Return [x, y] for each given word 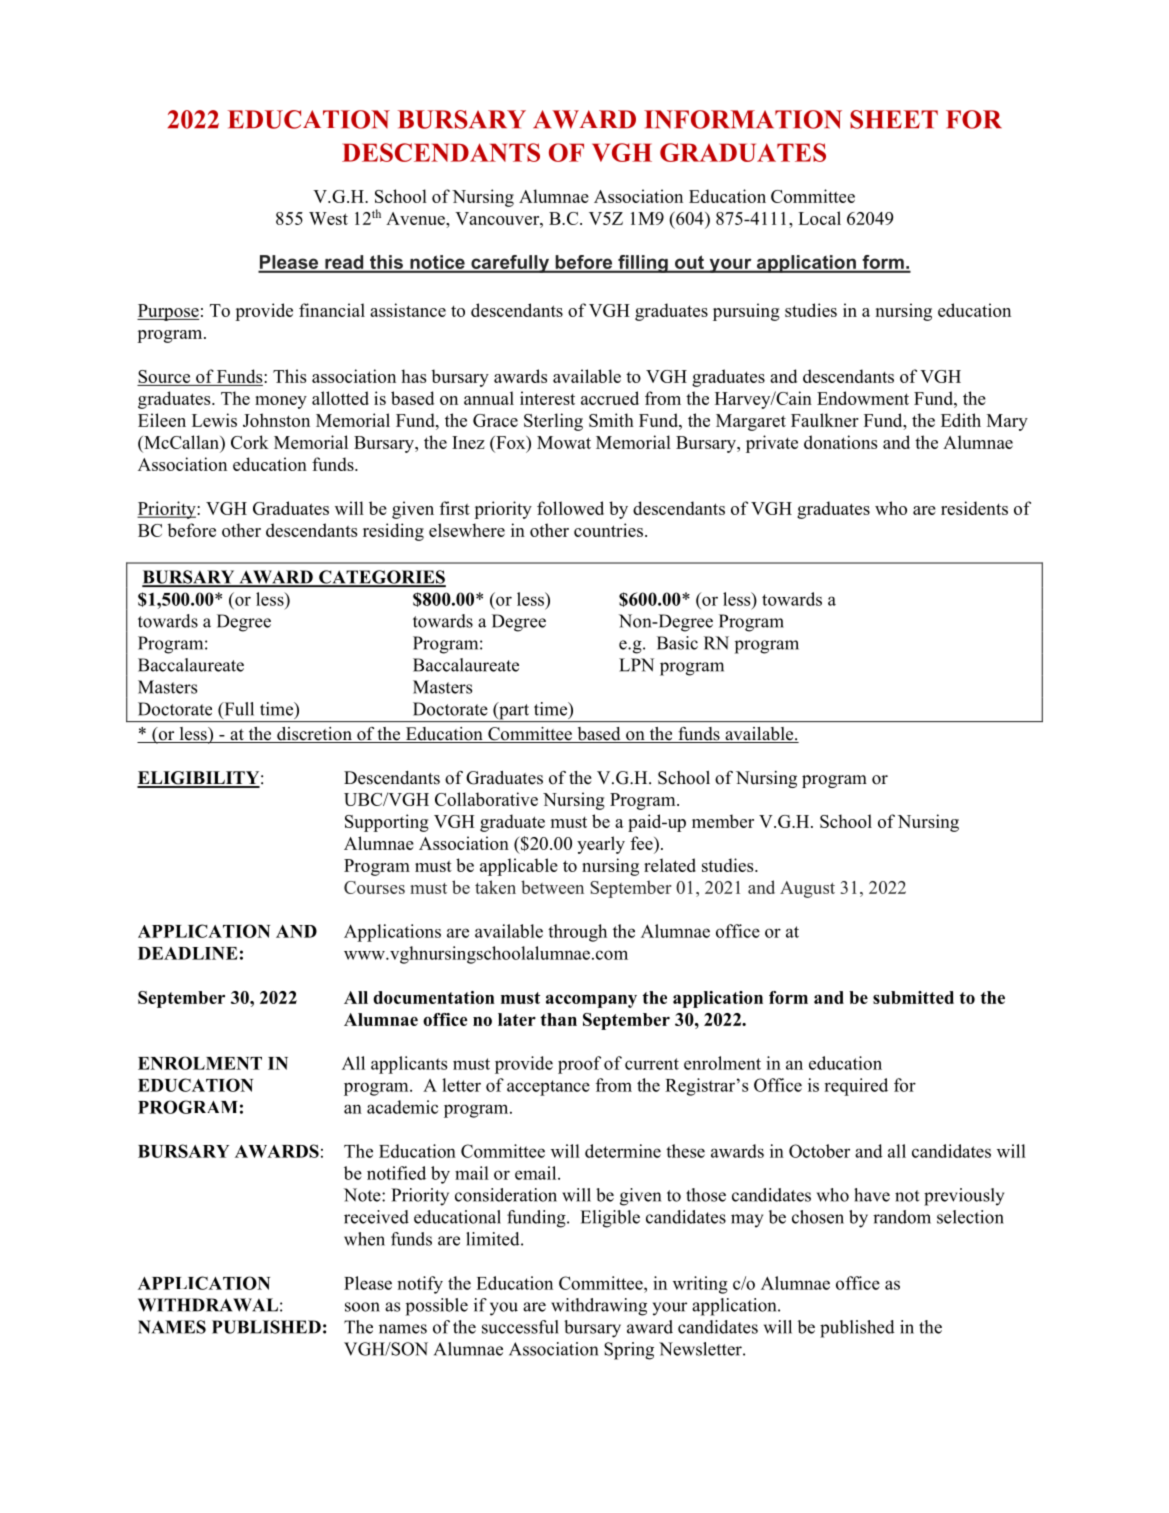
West [328, 218]
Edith [961, 420]
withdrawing [599, 1307]
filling [643, 264]
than [559, 1019]
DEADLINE [188, 953]
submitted [913, 997]
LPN [636, 665]
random [902, 1217]
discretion [314, 735]
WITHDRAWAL [208, 1305]
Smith [611, 420]
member [723, 821]
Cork [250, 442]
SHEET [894, 119]
